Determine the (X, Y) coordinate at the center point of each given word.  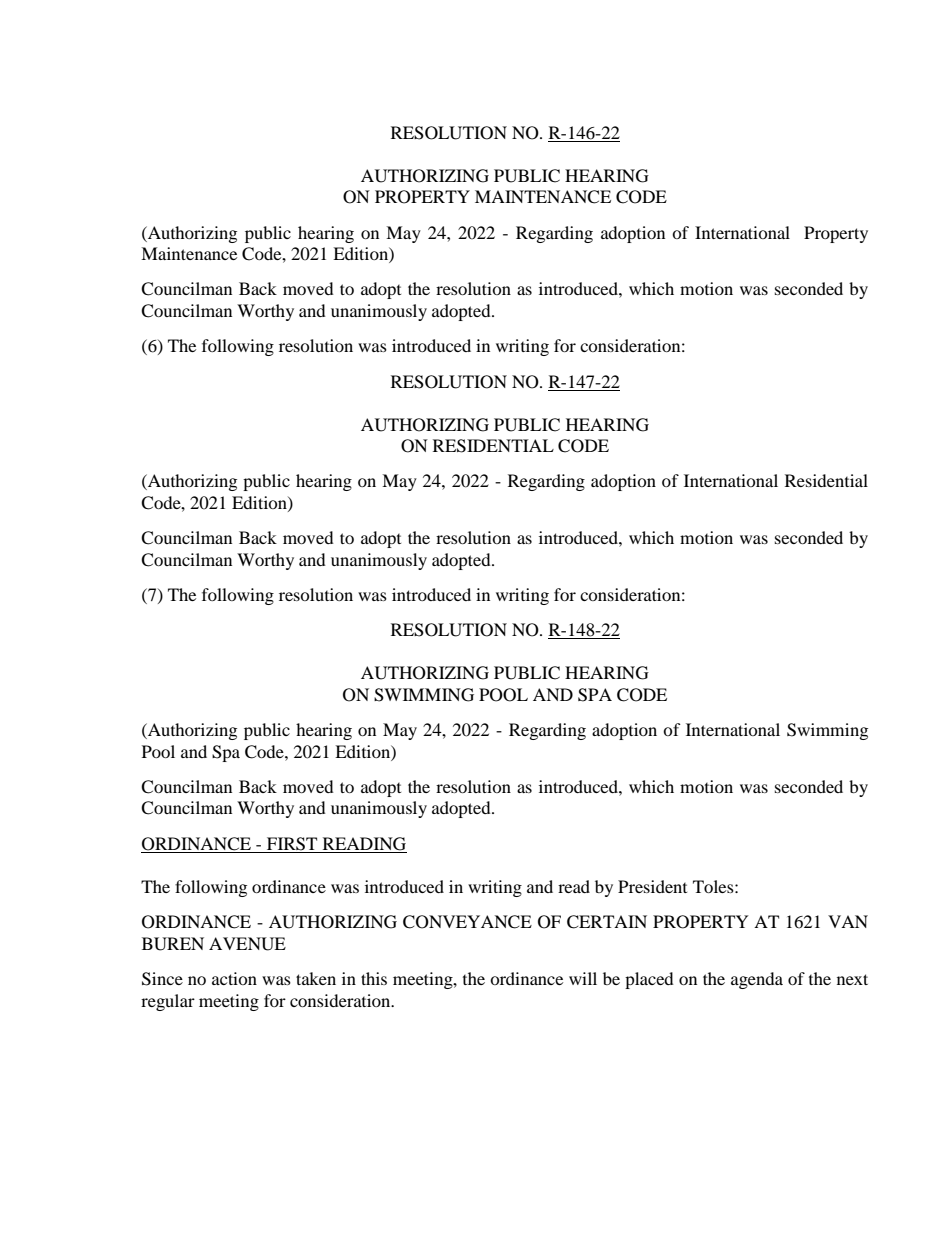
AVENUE (247, 944)
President (652, 886)
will (583, 978)
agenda (757, 980)
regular (168, 1002)
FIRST (292, 845)
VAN (848, 921)
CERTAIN (607, 922)
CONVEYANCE (467, 922)
